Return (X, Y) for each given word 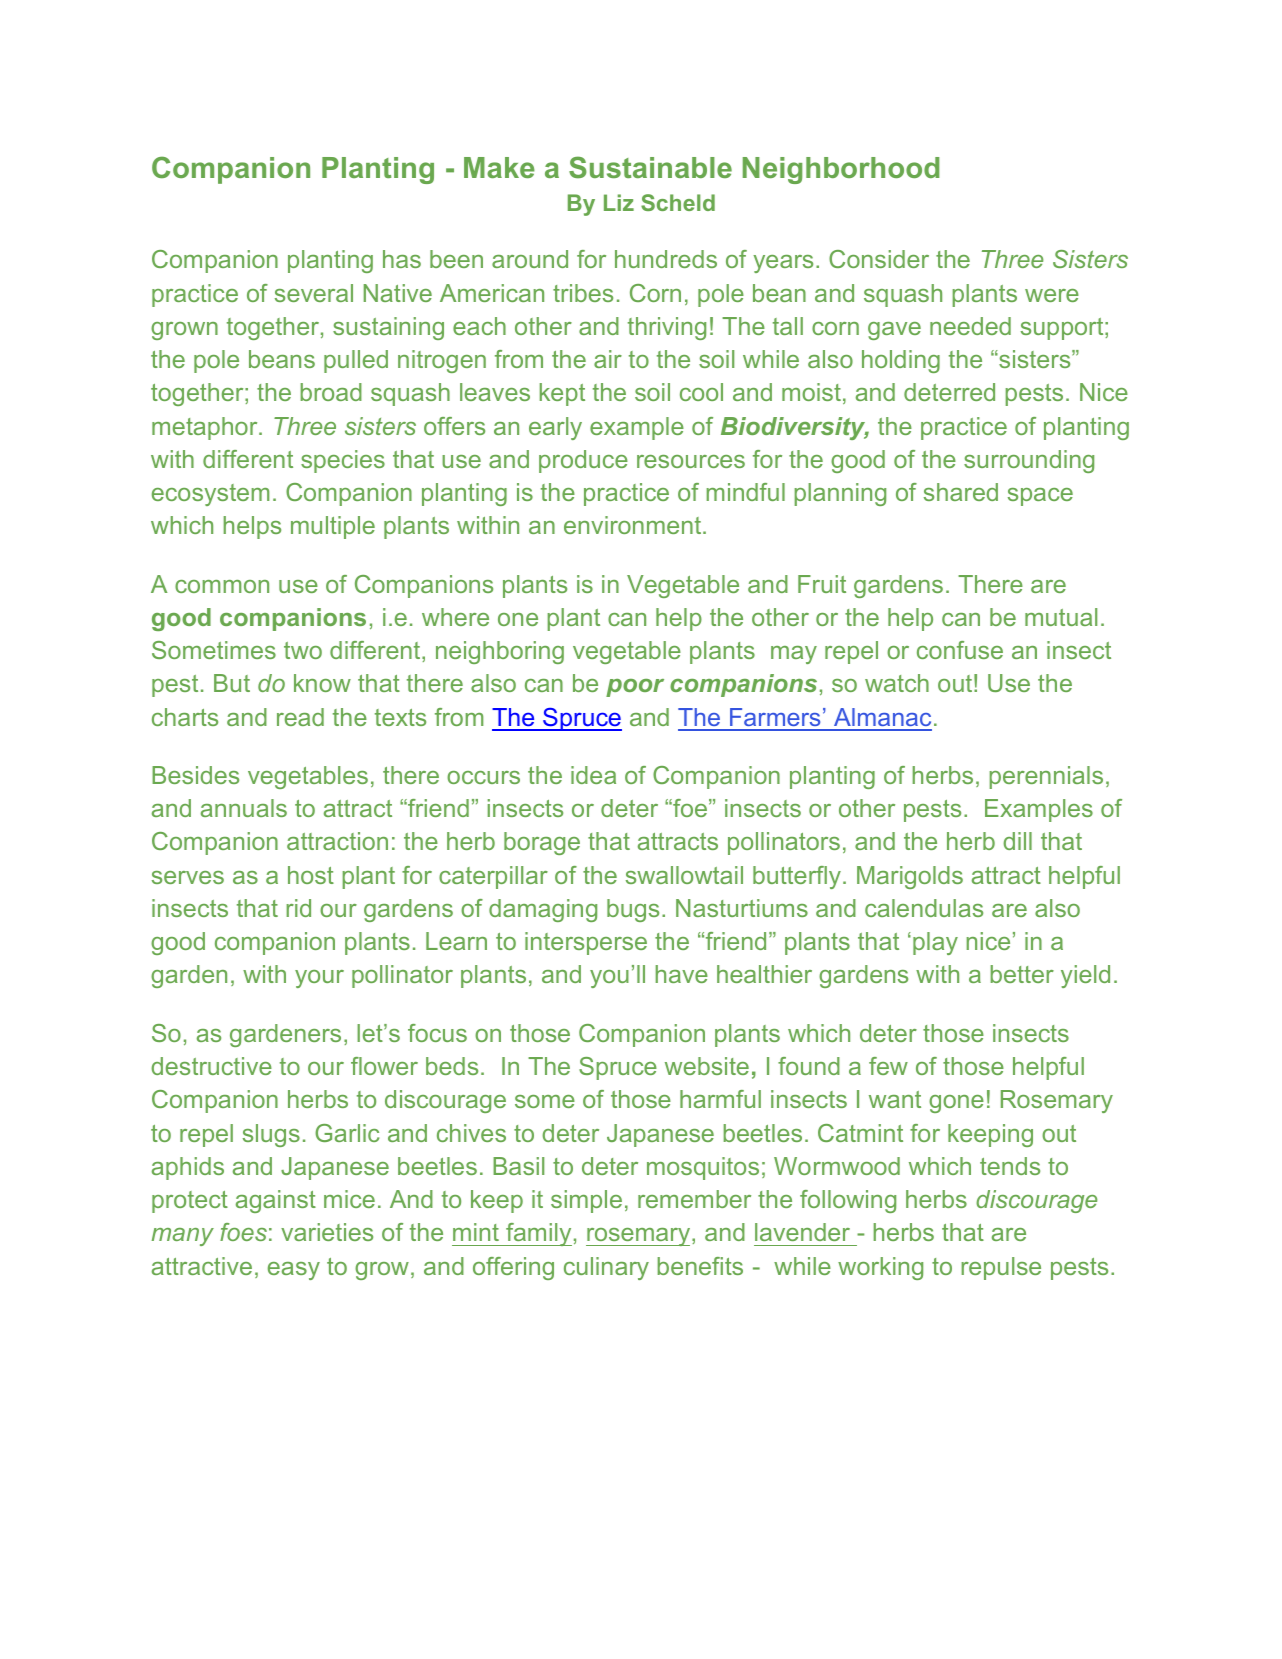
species (343, 461)
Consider (879, 259)
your (319, 979)
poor (635, 688)
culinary (606, 1268)
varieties (327, 1232)
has (402, 259)
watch (897, 683)
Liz (619, 202)
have (682, 974)
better (1022, 974)
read (300, 717)
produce (583, 461)
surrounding (1029, 461)
